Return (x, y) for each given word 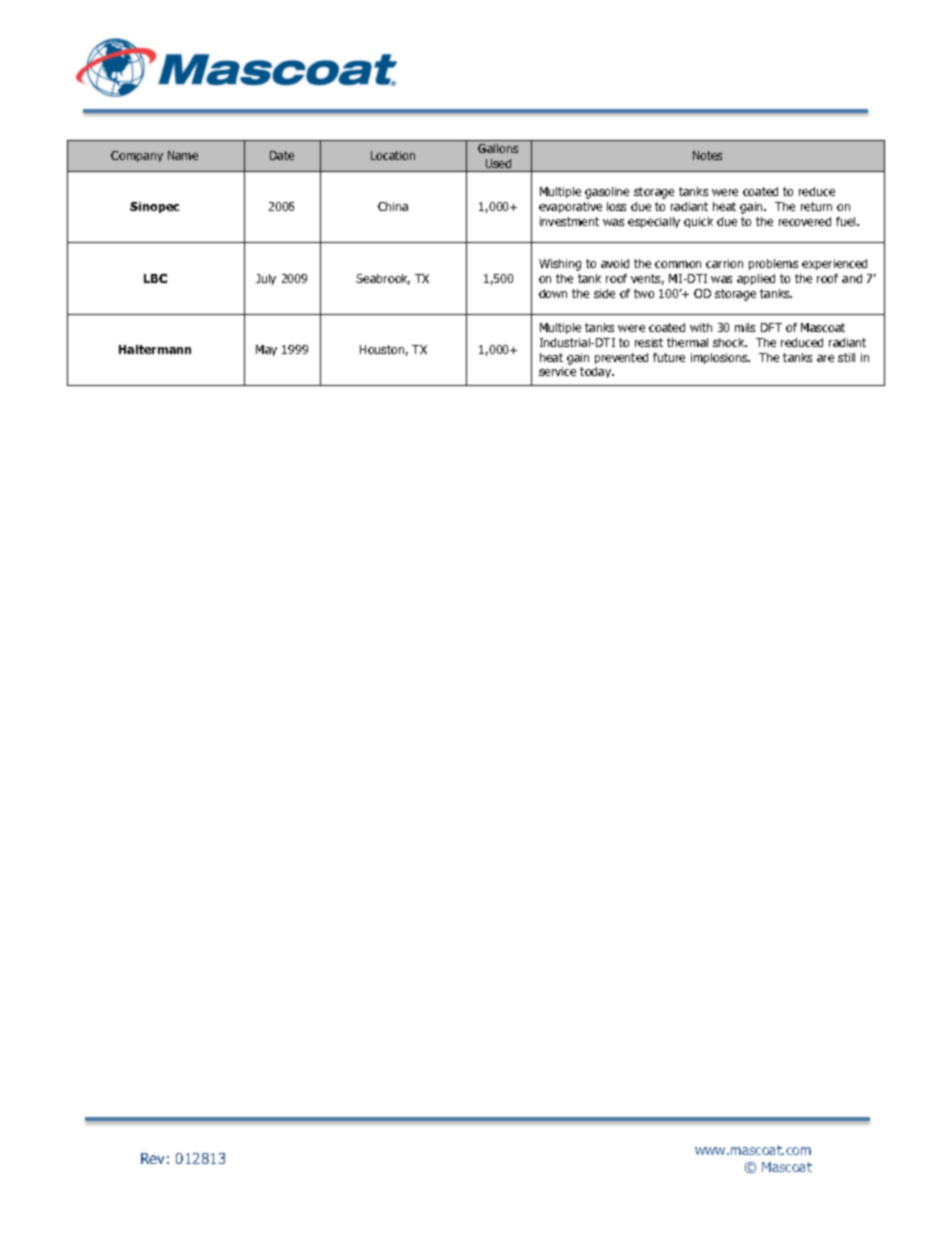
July (266, 279)
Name (183, 155)
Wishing (560, 265)
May (266, 350)
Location (393, 155)
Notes (707, 155)
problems (773, 264)
